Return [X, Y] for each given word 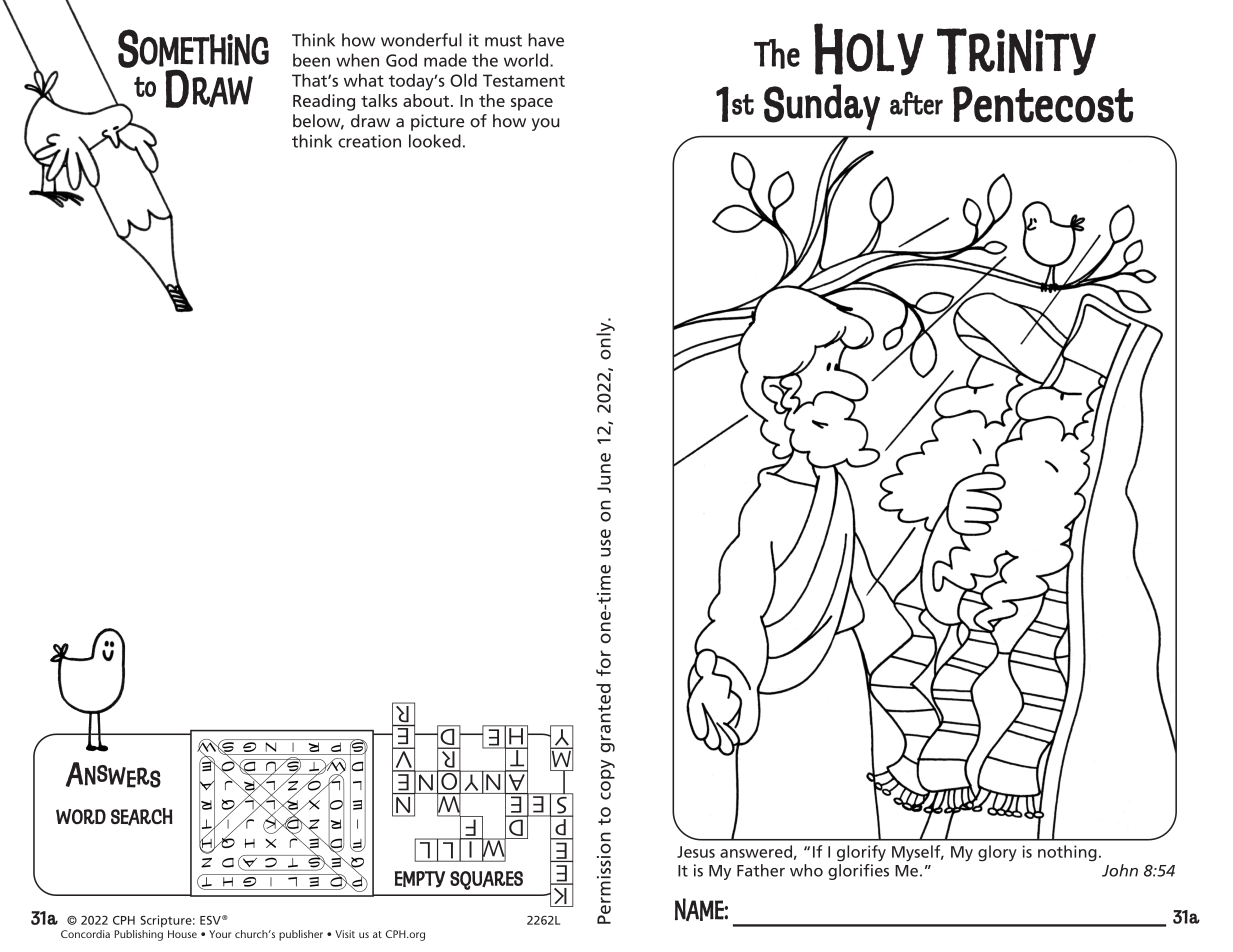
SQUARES [486, 880]
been [311, 60]
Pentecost [1043, 104]
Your [220, 934]
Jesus [696, 852]
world [527, 60]
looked [435, 141]
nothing [1067, 853]
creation [369, 141]
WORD [81, 816]
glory [997, 853]
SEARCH [142, 817]
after [916, 103]
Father [761, 870]
